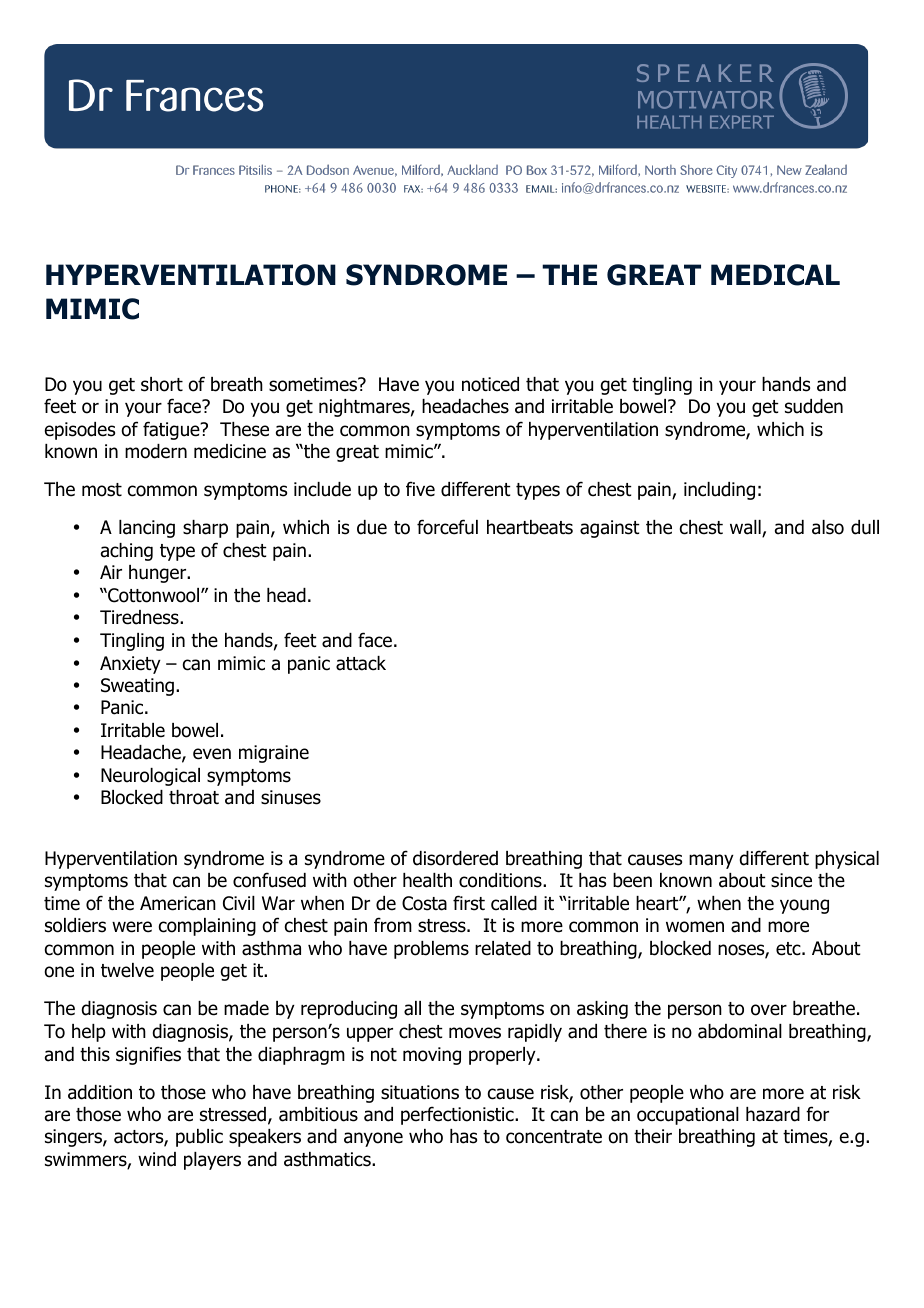  I want to click on young, so click(804, 906).
